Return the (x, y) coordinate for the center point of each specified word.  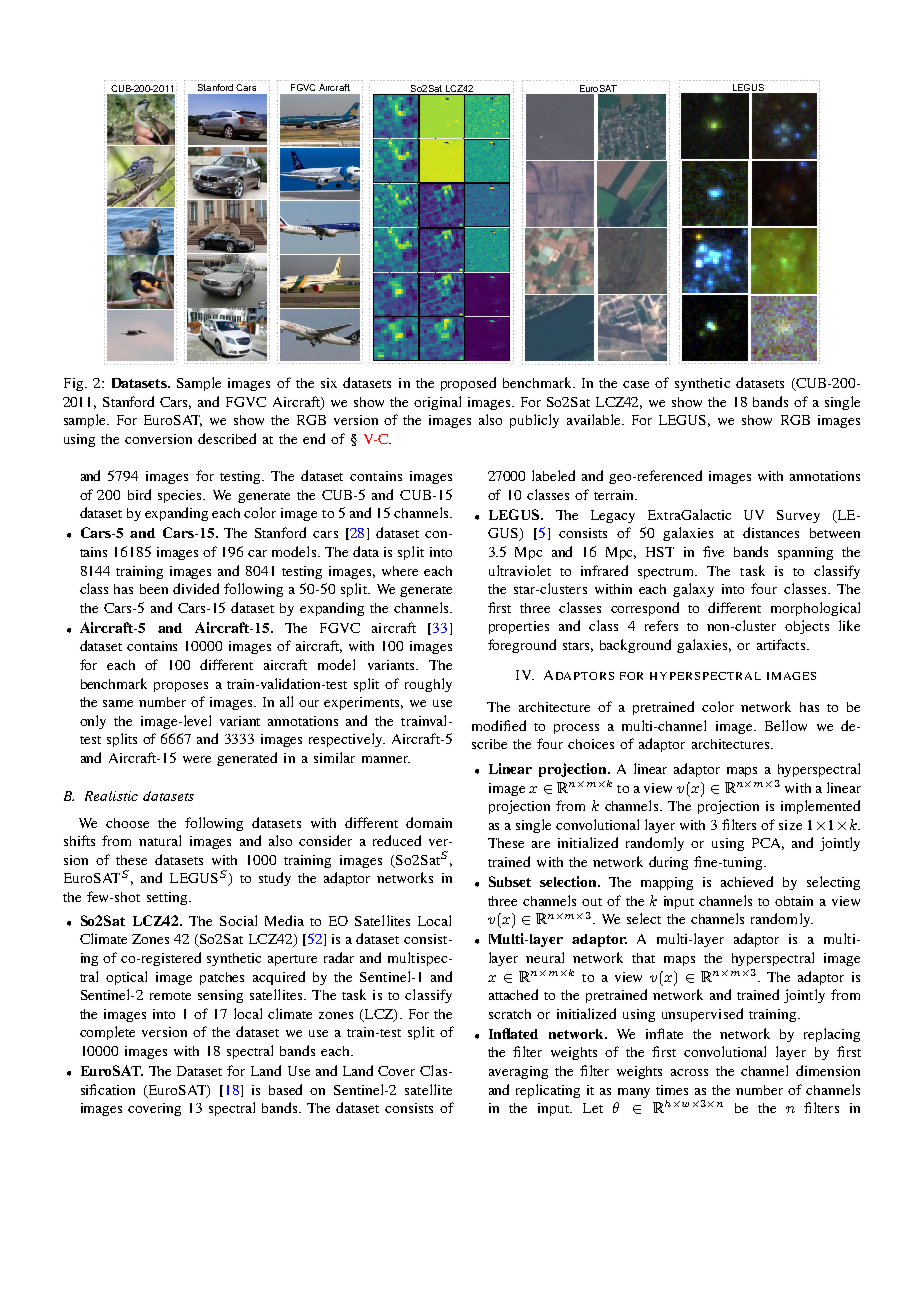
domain (429, 822)
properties (519, 627)
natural (160, 840)
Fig (75, 384)
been (154, 589)
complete (107, 1033)
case (636, 384)
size (790, 825)
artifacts (782, 644)
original (437, 403)
